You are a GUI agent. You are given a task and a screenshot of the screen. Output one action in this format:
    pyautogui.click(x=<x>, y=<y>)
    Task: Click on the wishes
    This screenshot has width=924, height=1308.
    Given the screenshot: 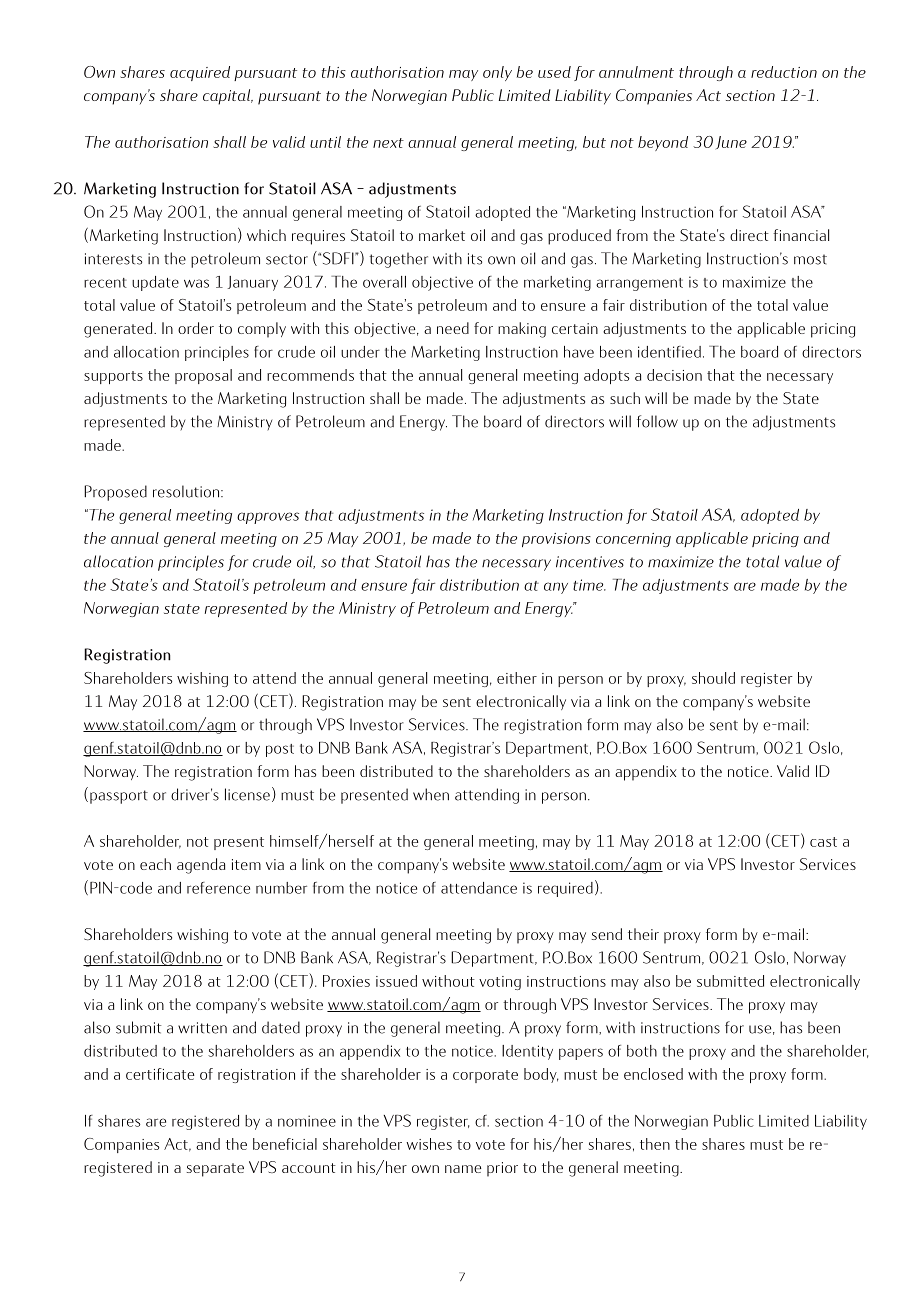 What is the action you would take?
    pyautogui.click(x=429, y=1144)
